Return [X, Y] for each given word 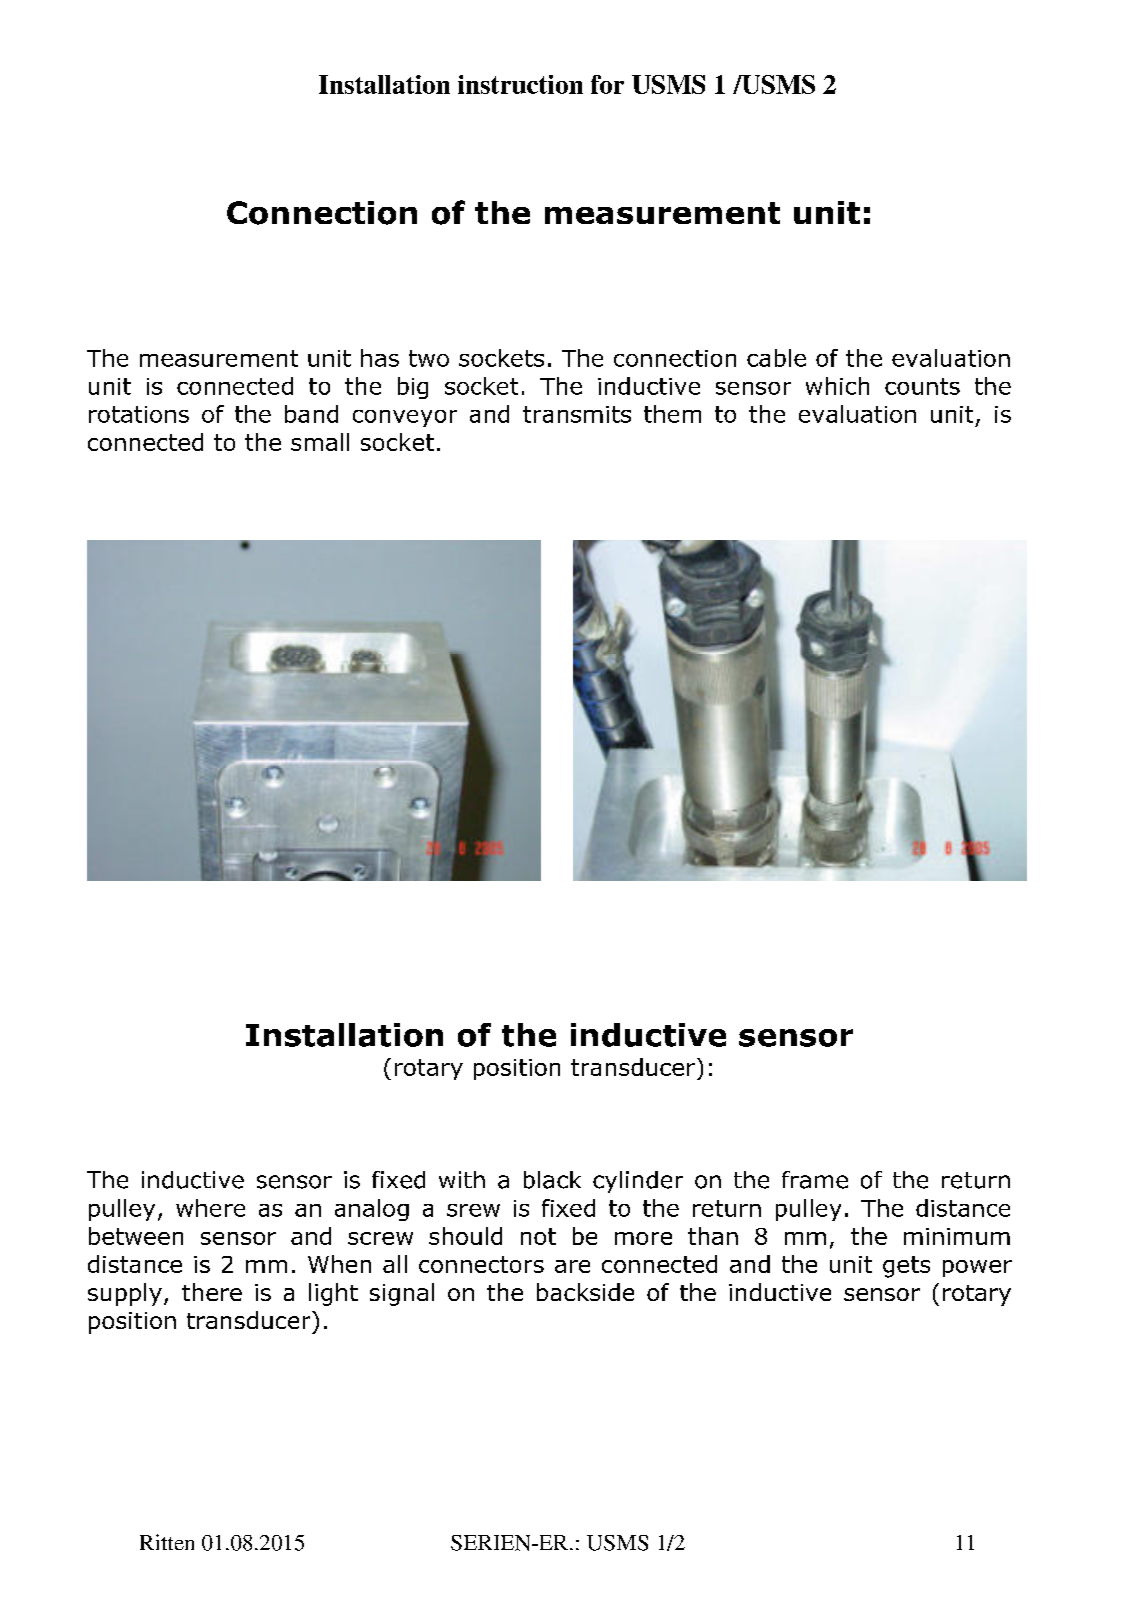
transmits [577, 414]
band [311, 414]
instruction [520, 84]
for [607, 84]
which [837, 386]
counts [922, 386]
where [210, 1208]
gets [906, 1267]
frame [815, 1180]
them [672, 414]
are [572, 1266]
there [212, 1292]
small [320, 442]
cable [776, 358]
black [552, 1180]
